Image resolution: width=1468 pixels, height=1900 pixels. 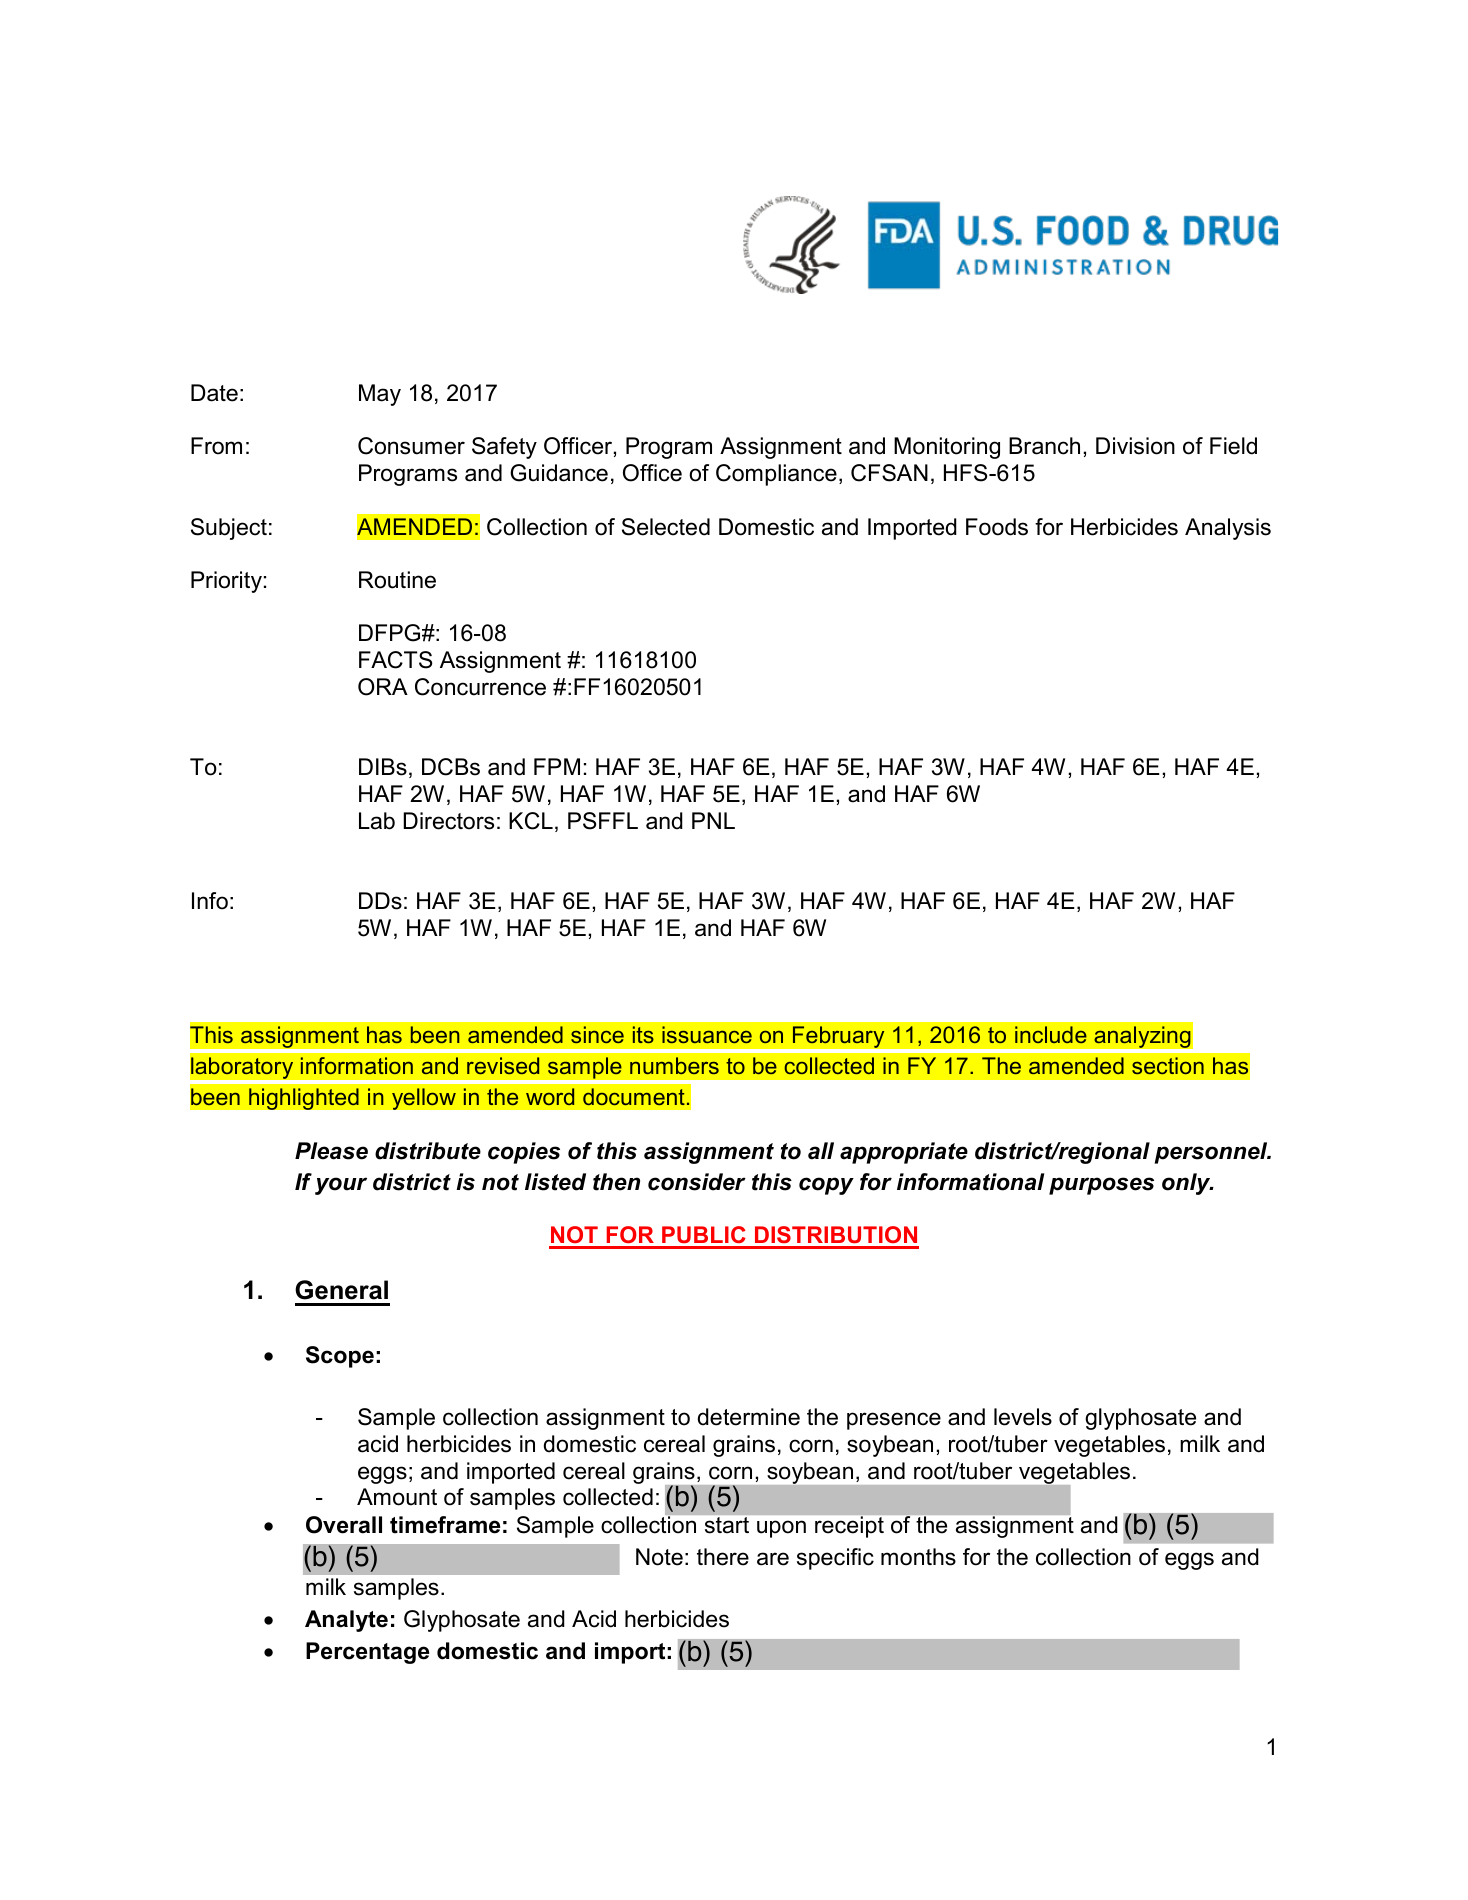 What do you see at coordinates (776, 475) in the image?
I see `Compliance` at bounding box center [776, 475].
